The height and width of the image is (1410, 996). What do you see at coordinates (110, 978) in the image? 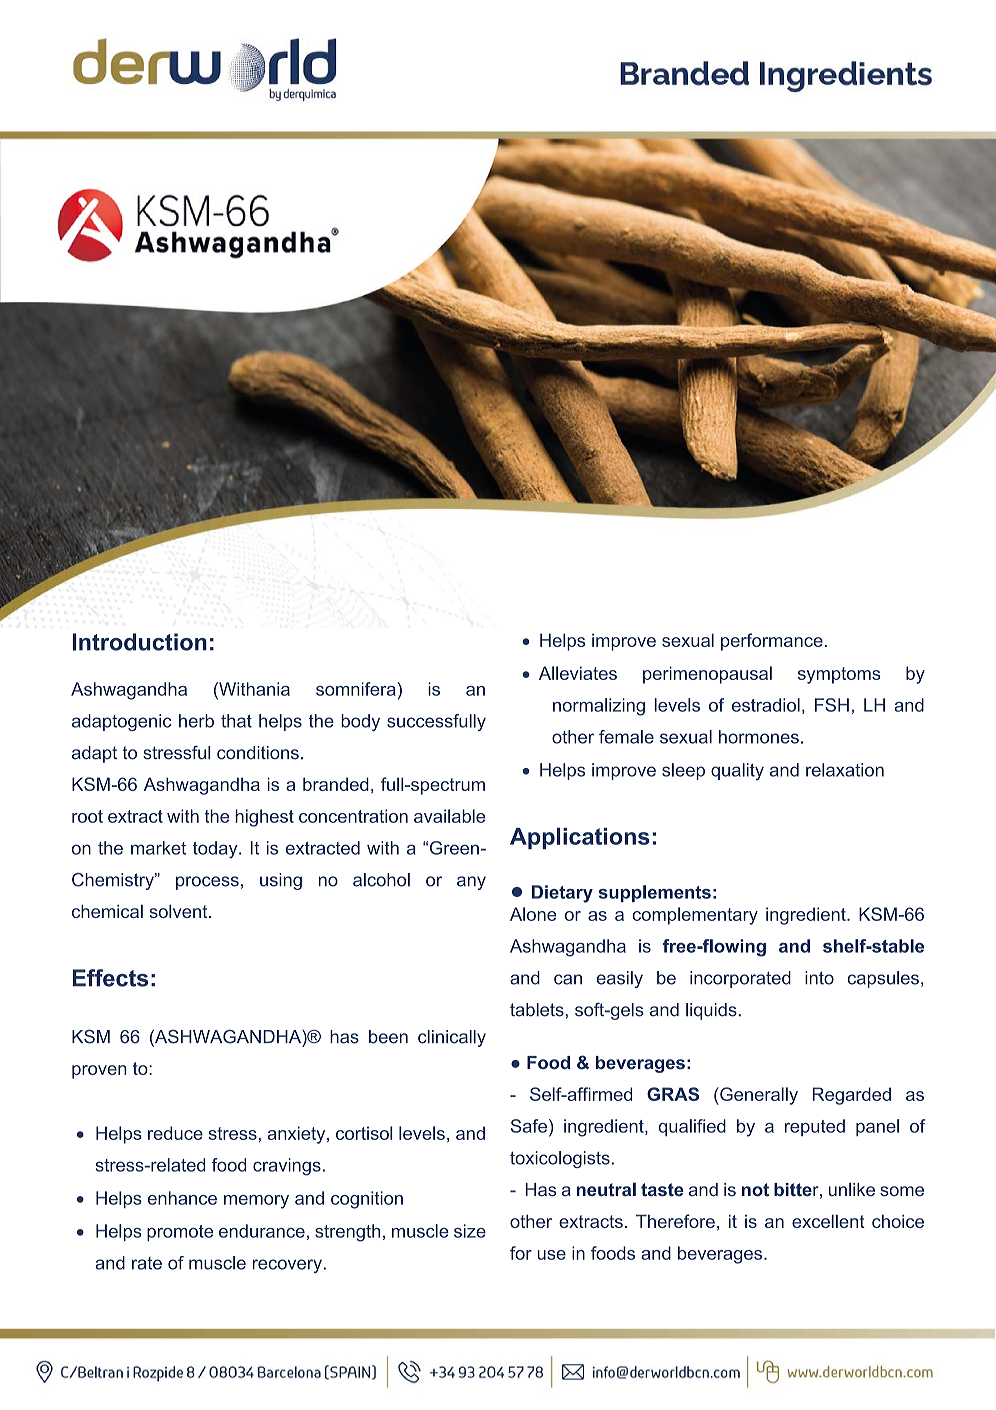
I see `Effects` at bounding box center [110, 978].
